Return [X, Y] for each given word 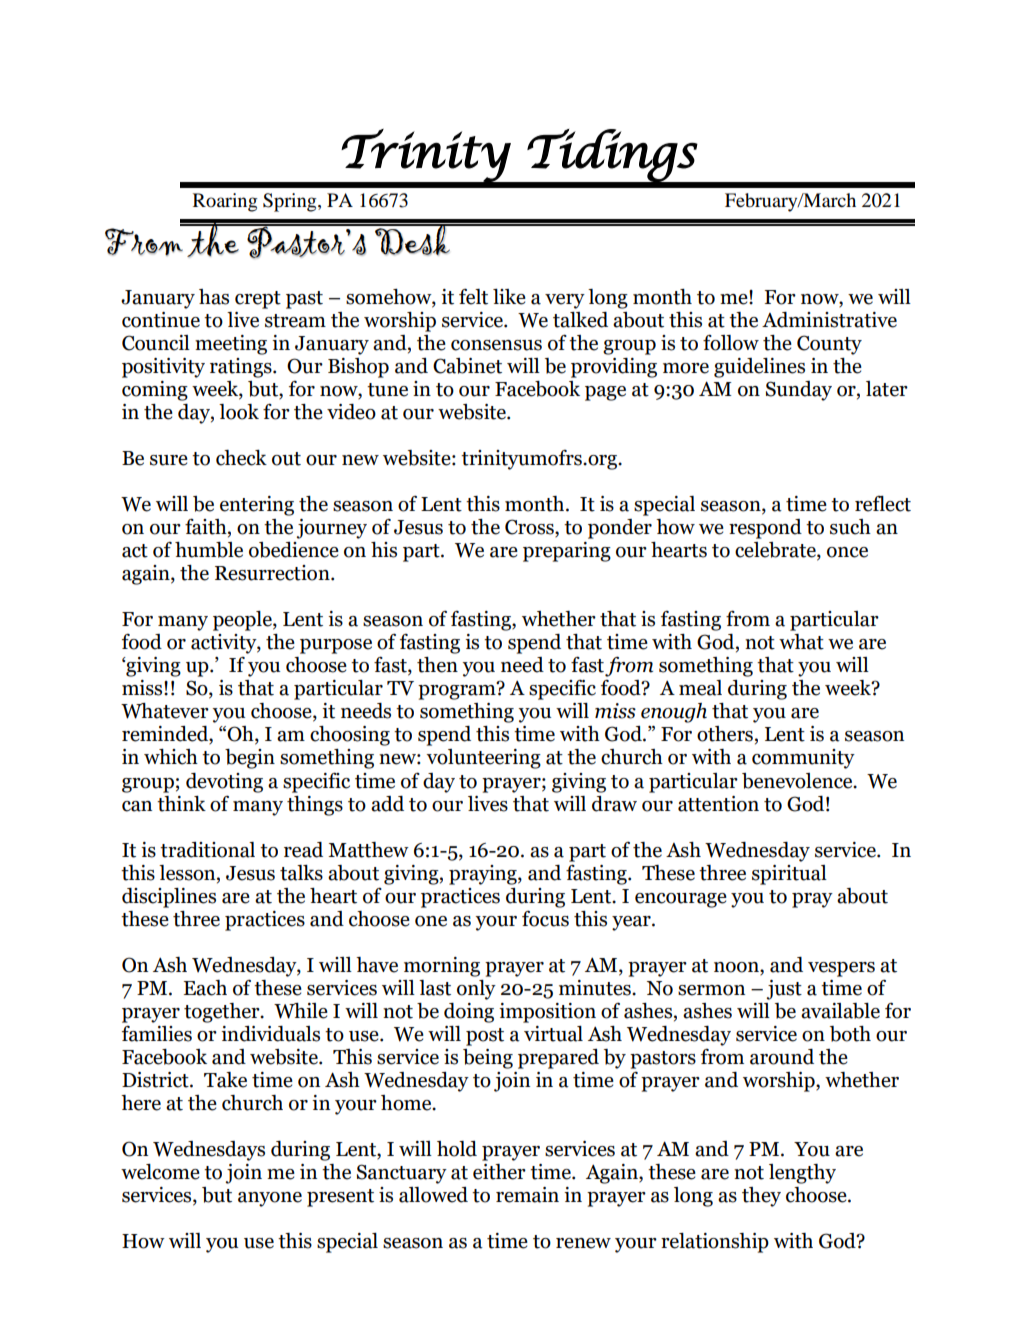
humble [209, 550]
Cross [530, 528]
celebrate [776, 551]
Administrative [829, 320]
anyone [270, 1199]
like [509, 297]
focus [545, 919]
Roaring [225, 202]
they [761, 1197]
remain [527, 1195]
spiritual [789, 875]
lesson [188, 873]
